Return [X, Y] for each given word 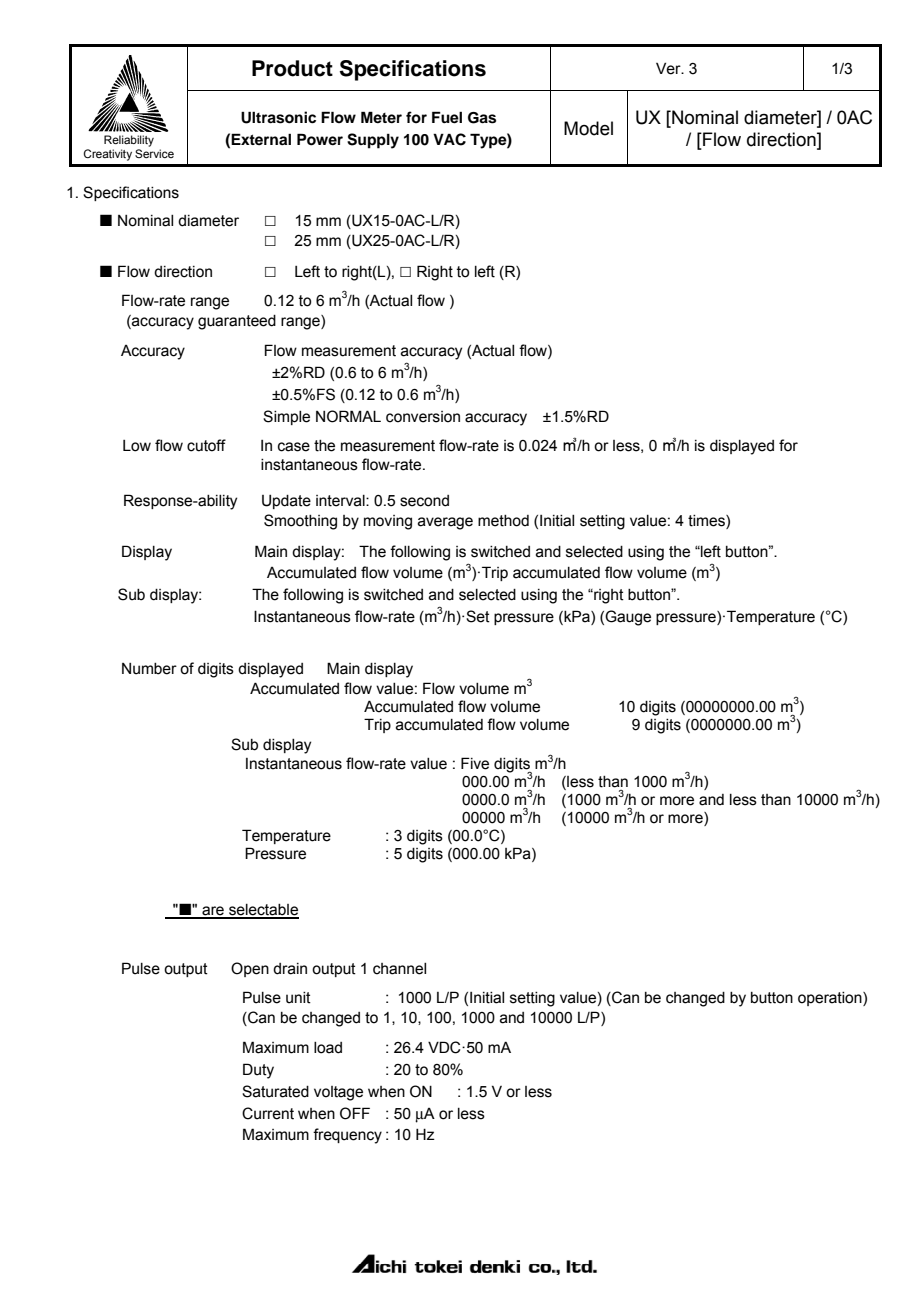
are [213, 912]
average [445, 523]
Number [149, 669]
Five [475, 763]
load [328, 1048]
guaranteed [237, 322]
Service [154, 153]
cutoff [206, 445]
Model [588, 128]
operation [831, 999]
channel [399, 969]
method [503, 521]
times [707, 522]
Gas [482, 118]
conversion [423, 417]
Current [268, 1113]
